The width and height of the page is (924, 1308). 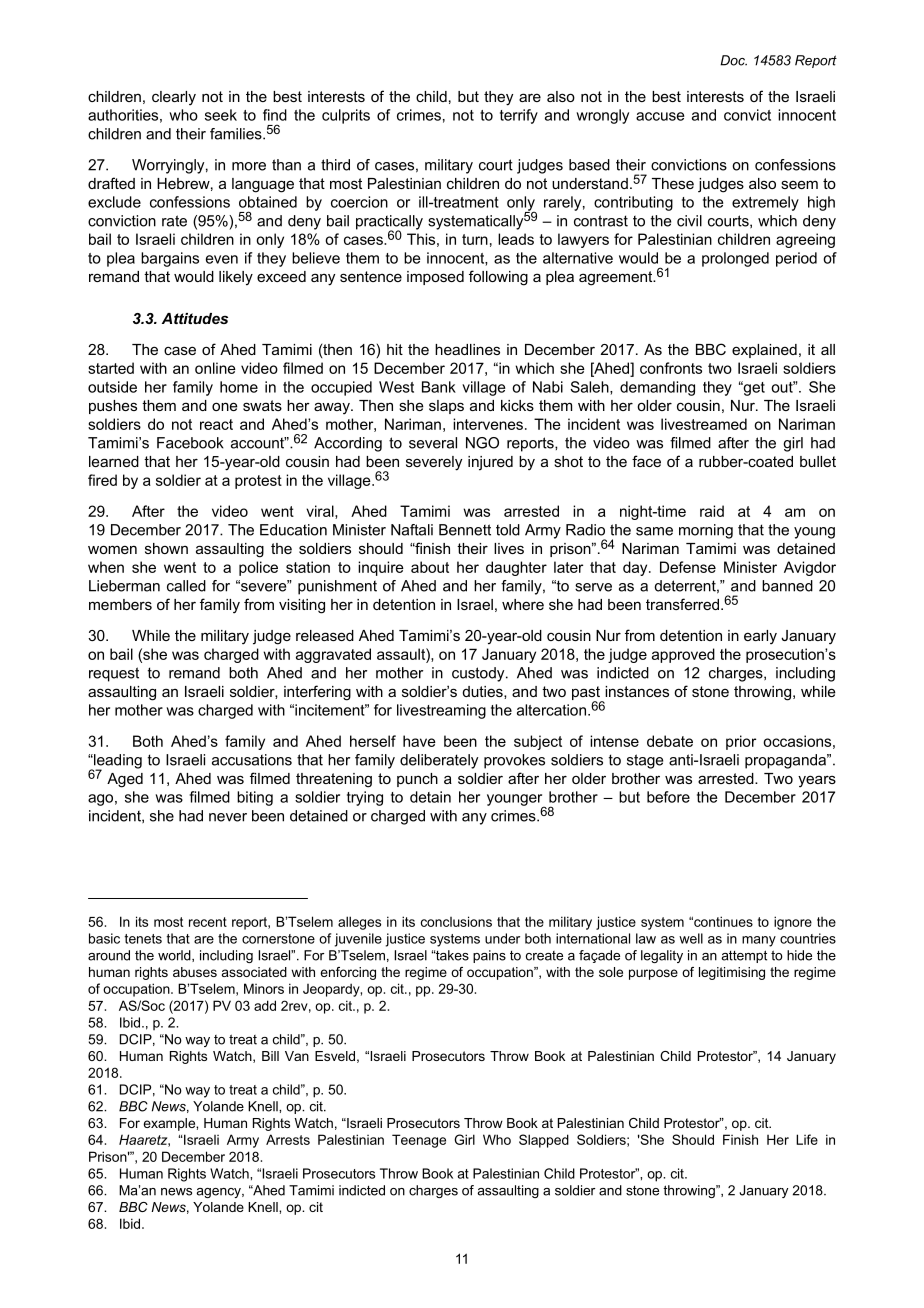 I want to click on explained, so click(x=764, y=351).
